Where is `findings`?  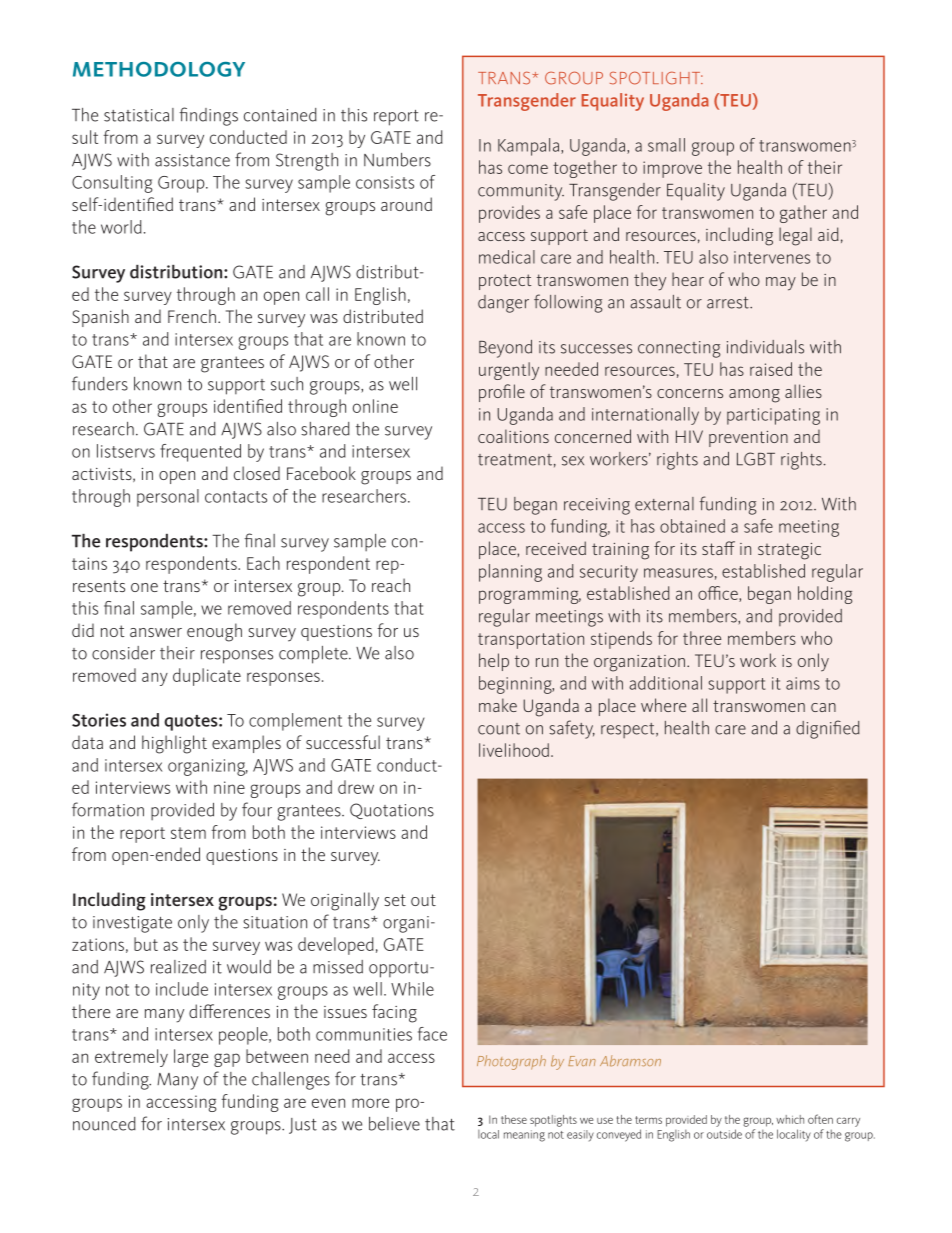 findings is located at coordinates (208, 116).
